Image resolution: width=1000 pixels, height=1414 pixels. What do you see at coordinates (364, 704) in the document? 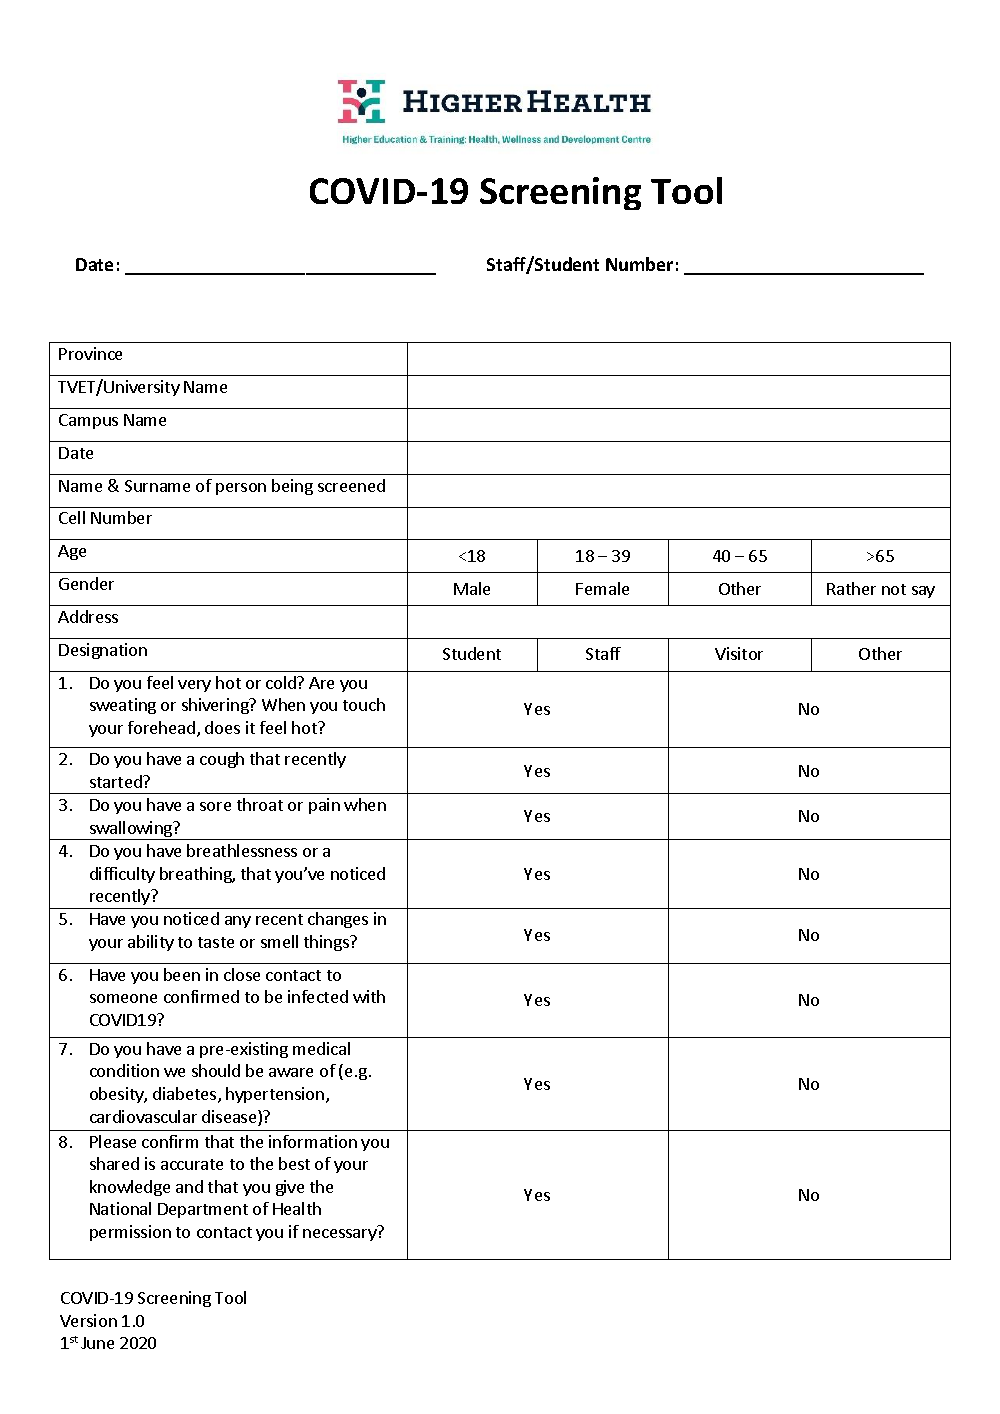
I see `touch` at bounding box center [364, 704].
